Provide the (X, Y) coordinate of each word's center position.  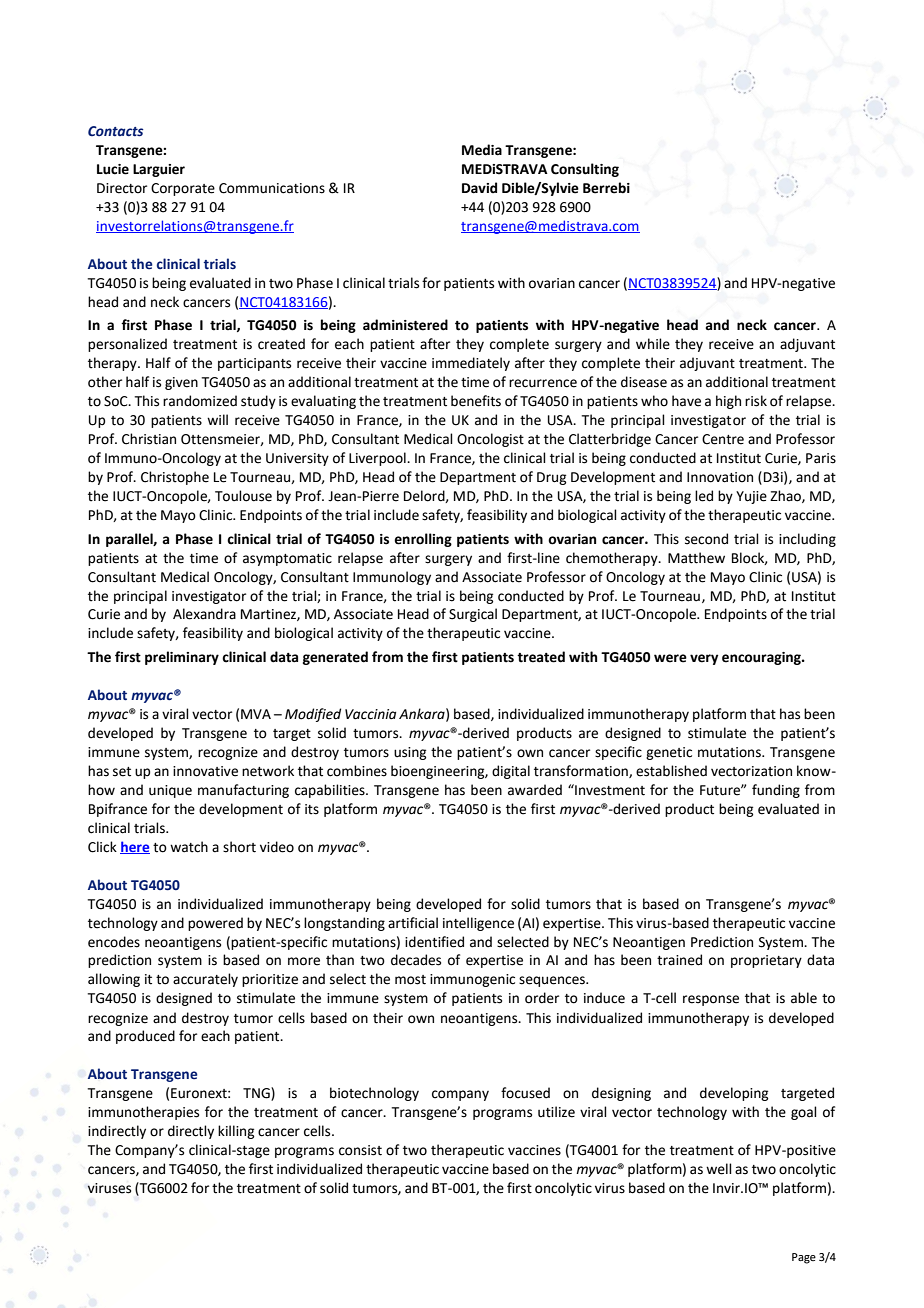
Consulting (585, 170)
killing (236, 1132)
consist (360, 1150)
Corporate (183, 189)
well (719, 1169)
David (479, 188)
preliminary (182, 658)
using (410, 753)
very (704, 659)
